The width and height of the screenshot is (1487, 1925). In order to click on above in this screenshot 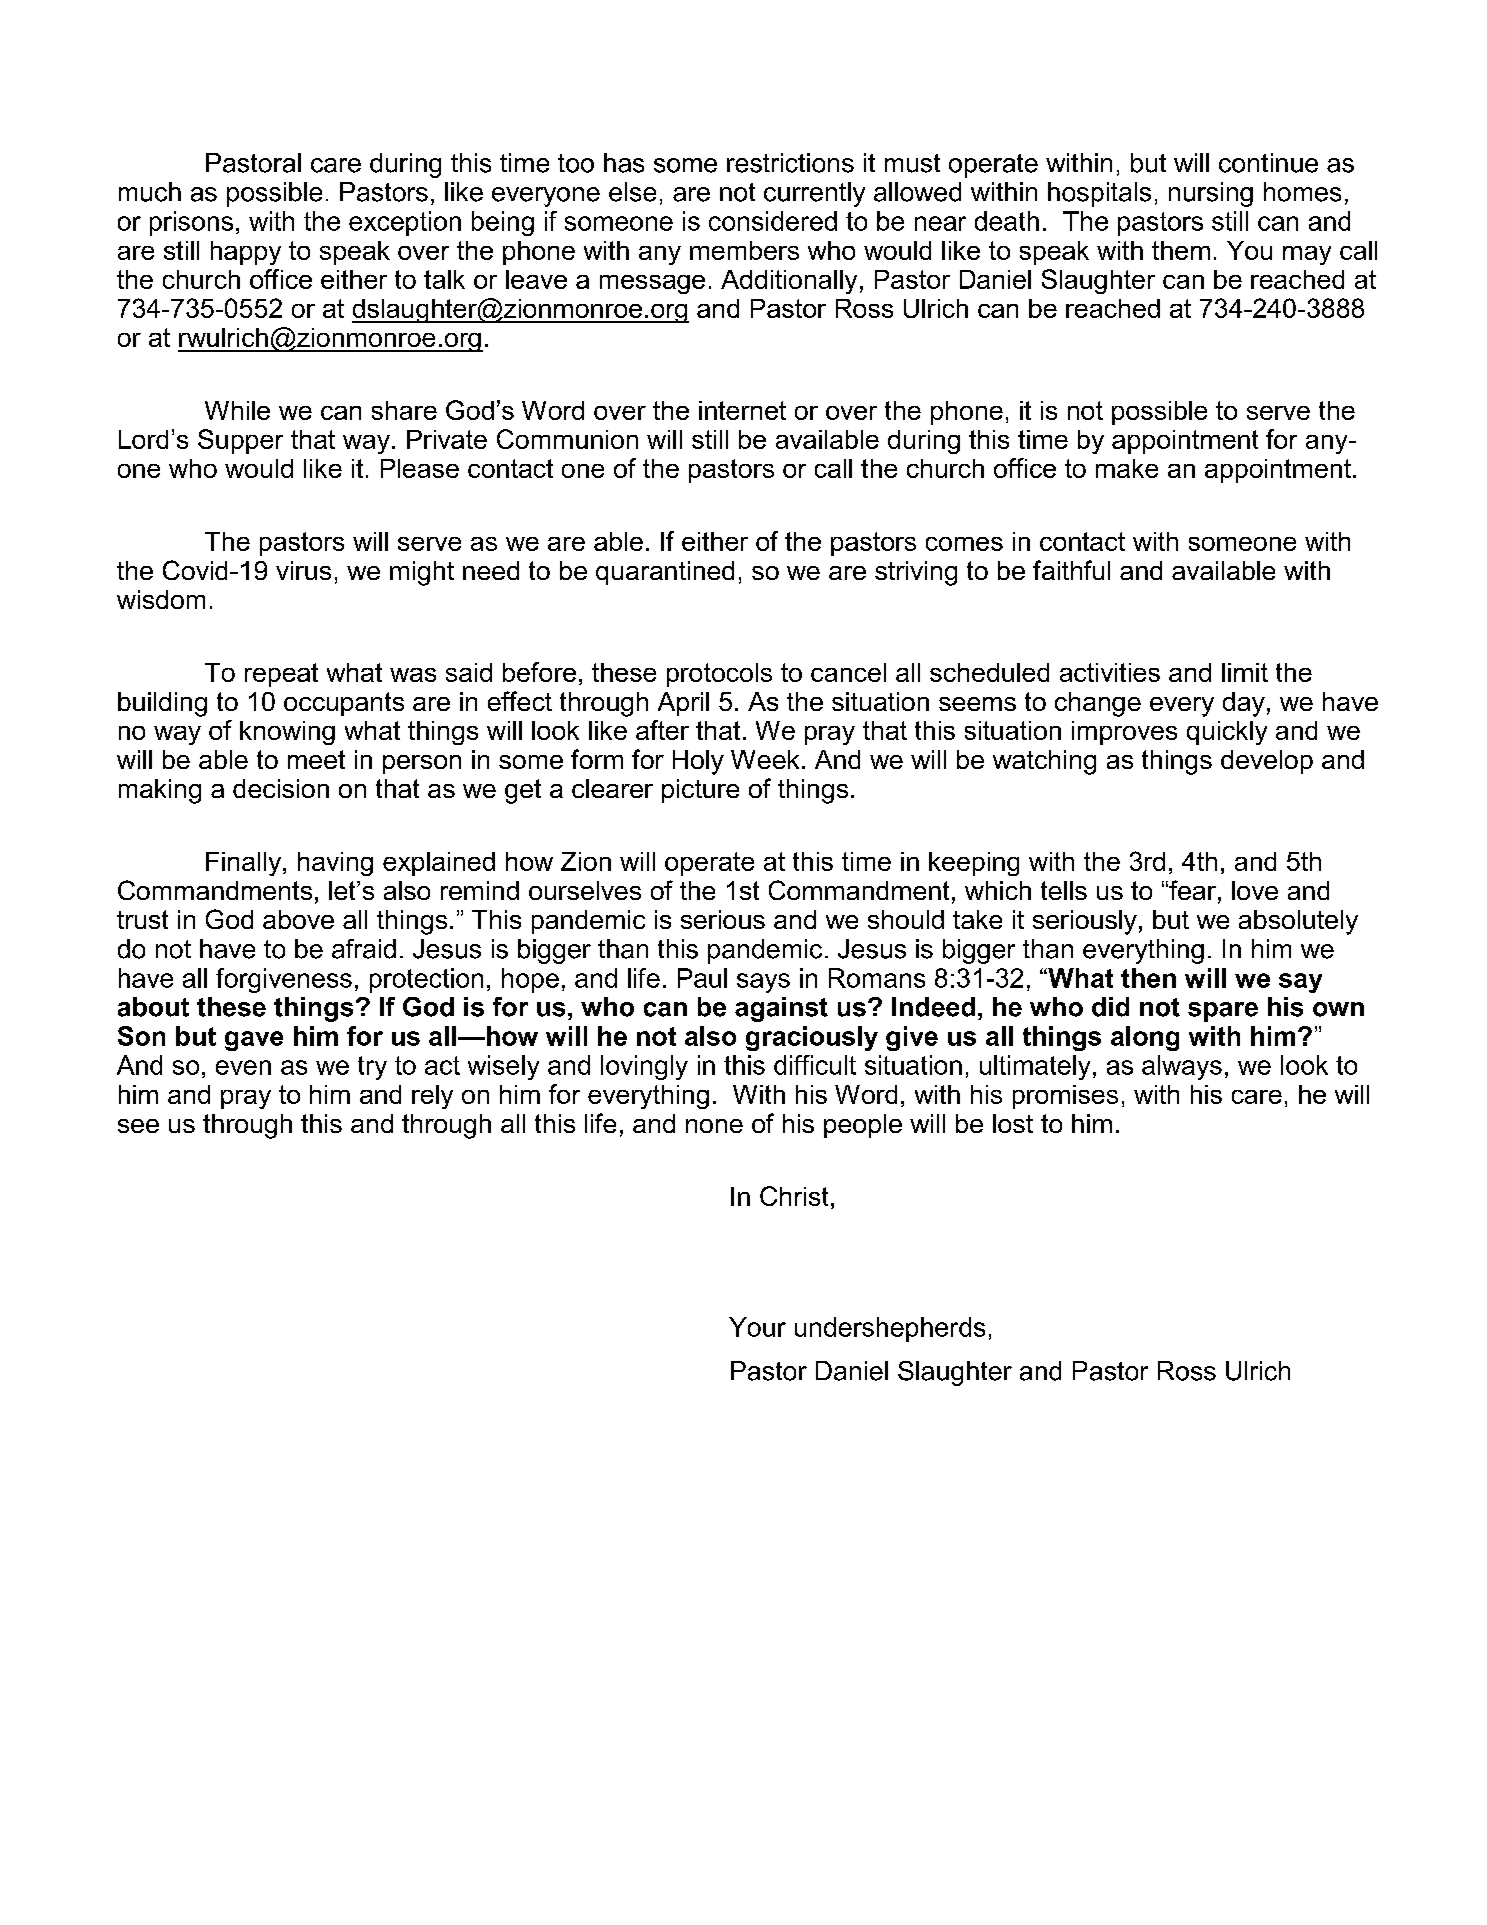, I will do `click(298, 919)`.
